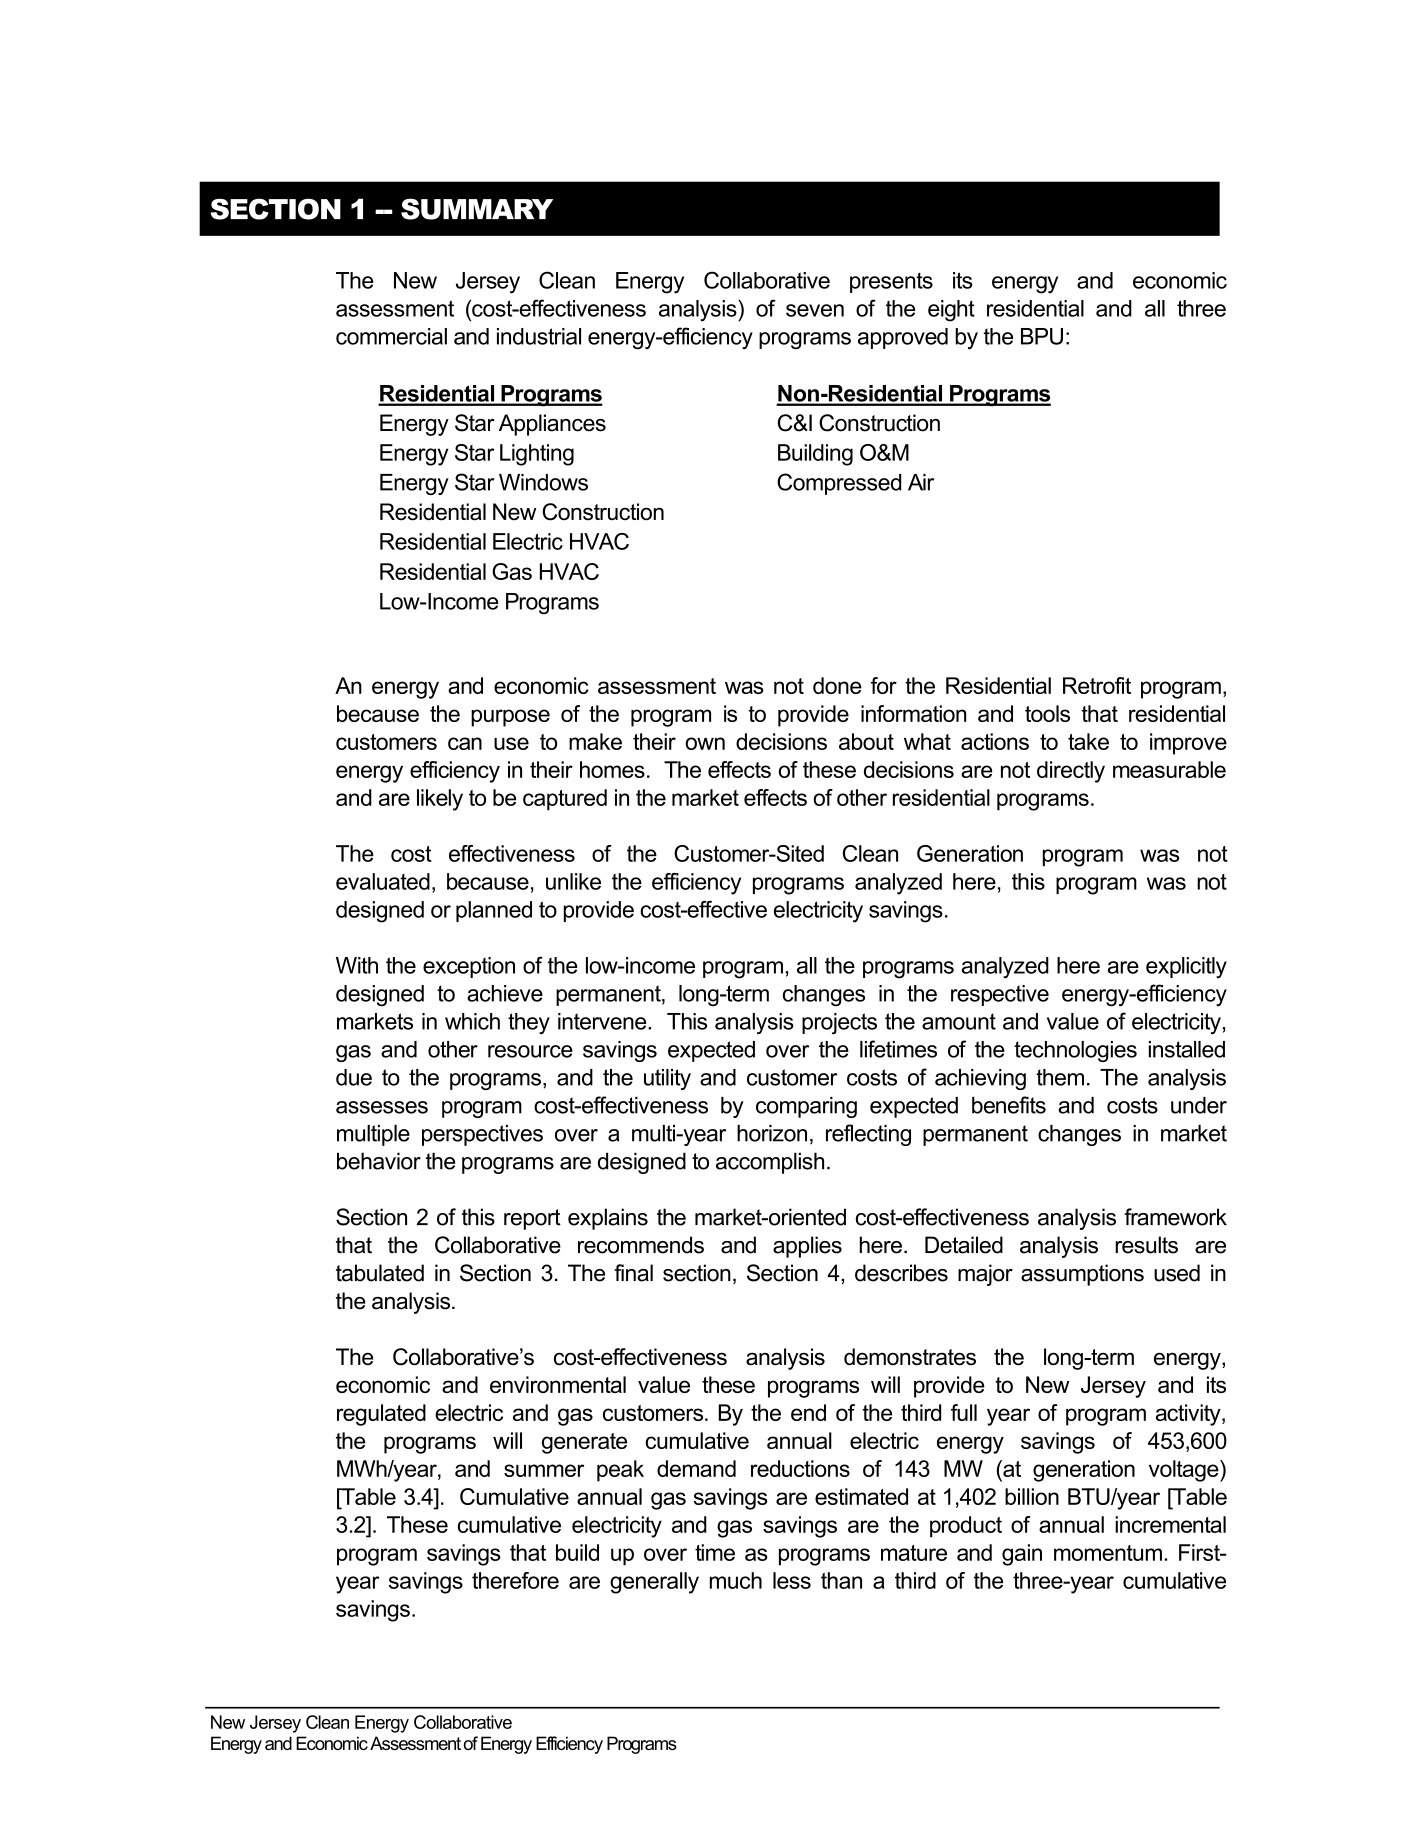  What do you see at coordinates (1097, 685) in the page?
I see `Retrofit` at bounding box center [1097, 685].
